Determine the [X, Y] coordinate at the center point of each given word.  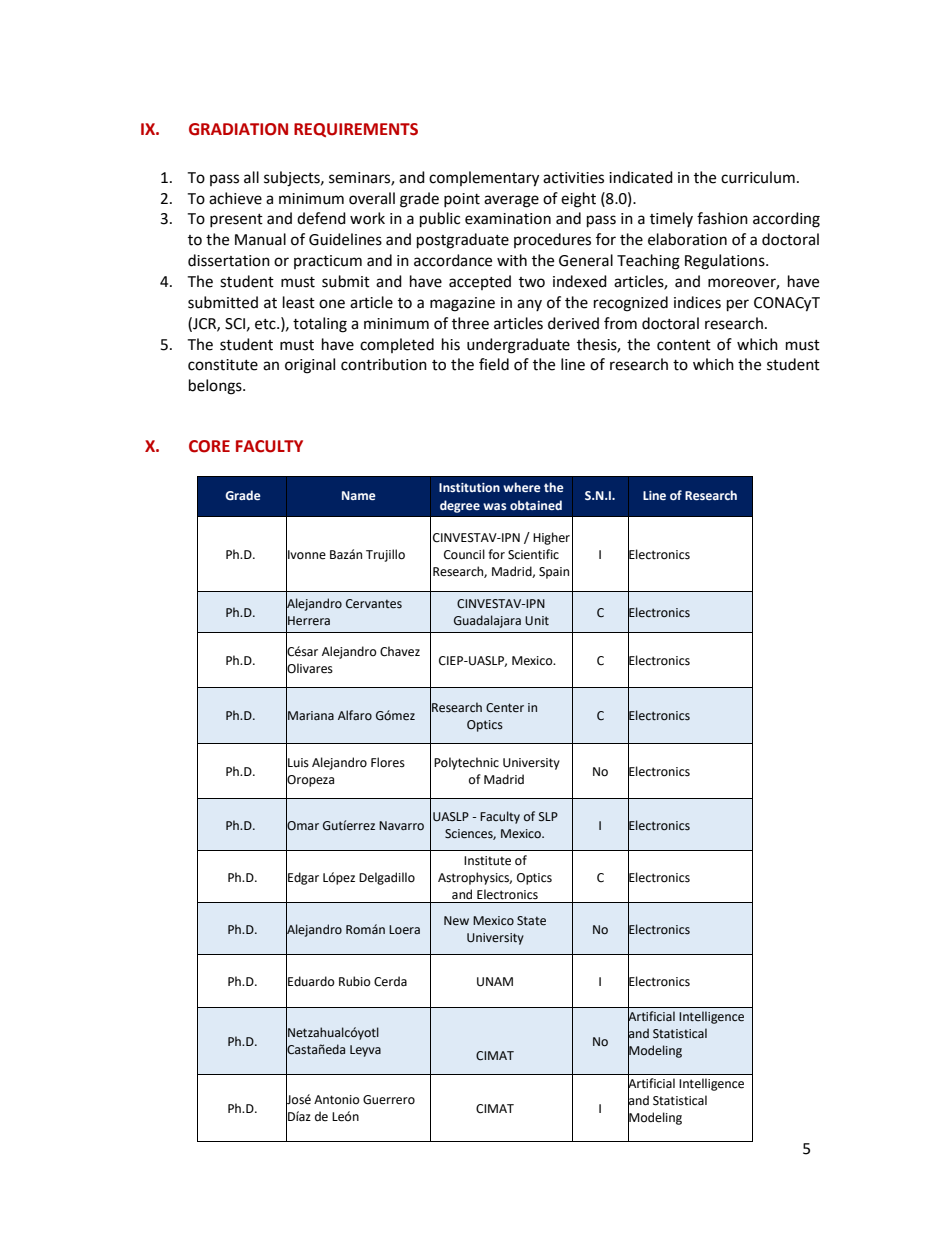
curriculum [758, 177]
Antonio [337, 1100]
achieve [235, 198]
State [531, 921]
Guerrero [389, 1100]
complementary [484, 179]
